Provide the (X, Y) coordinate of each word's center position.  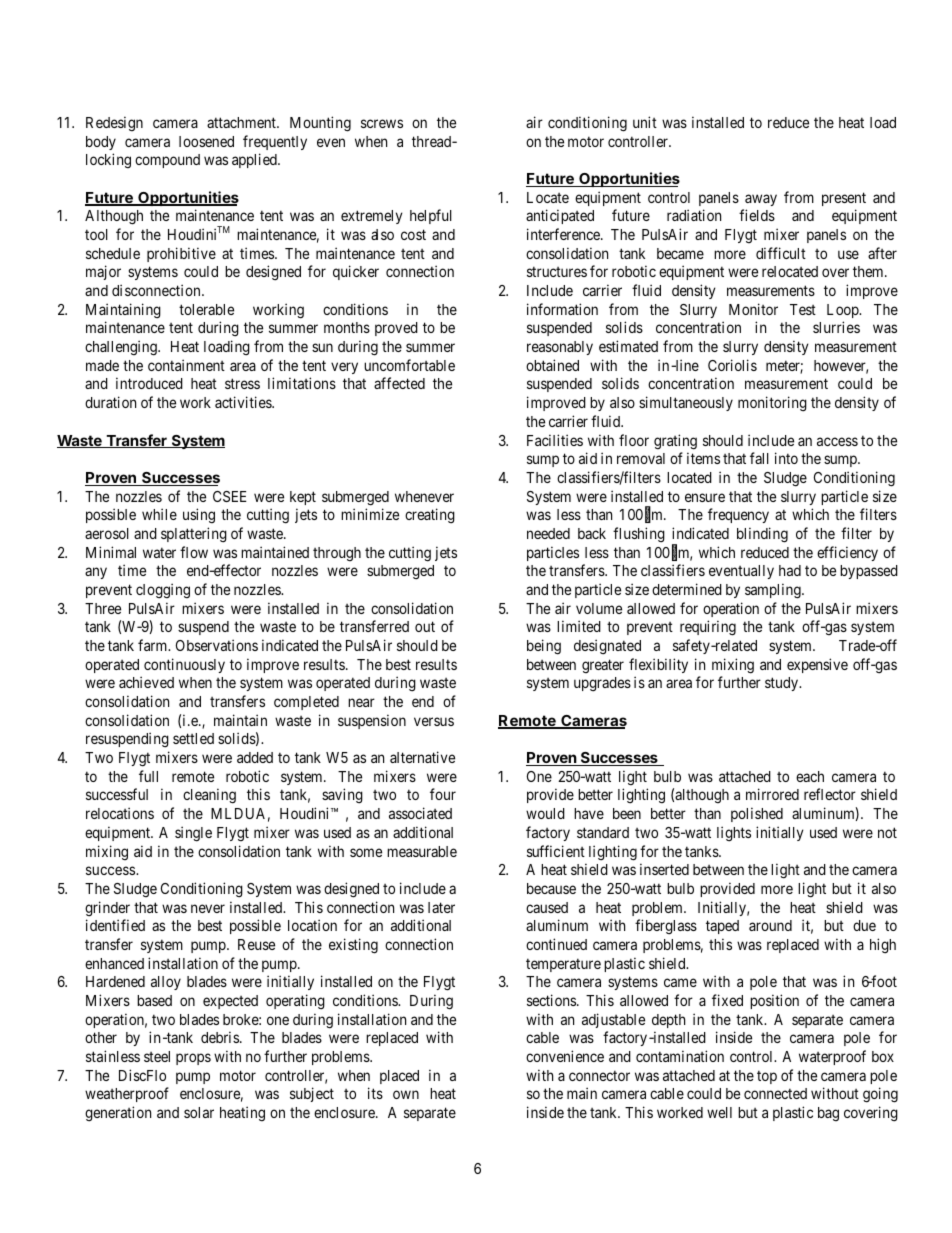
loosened (206, 141)
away (761, 200)
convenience (565, 1056)
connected (775, 1093)
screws (382, 123)
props (193, 1059)
